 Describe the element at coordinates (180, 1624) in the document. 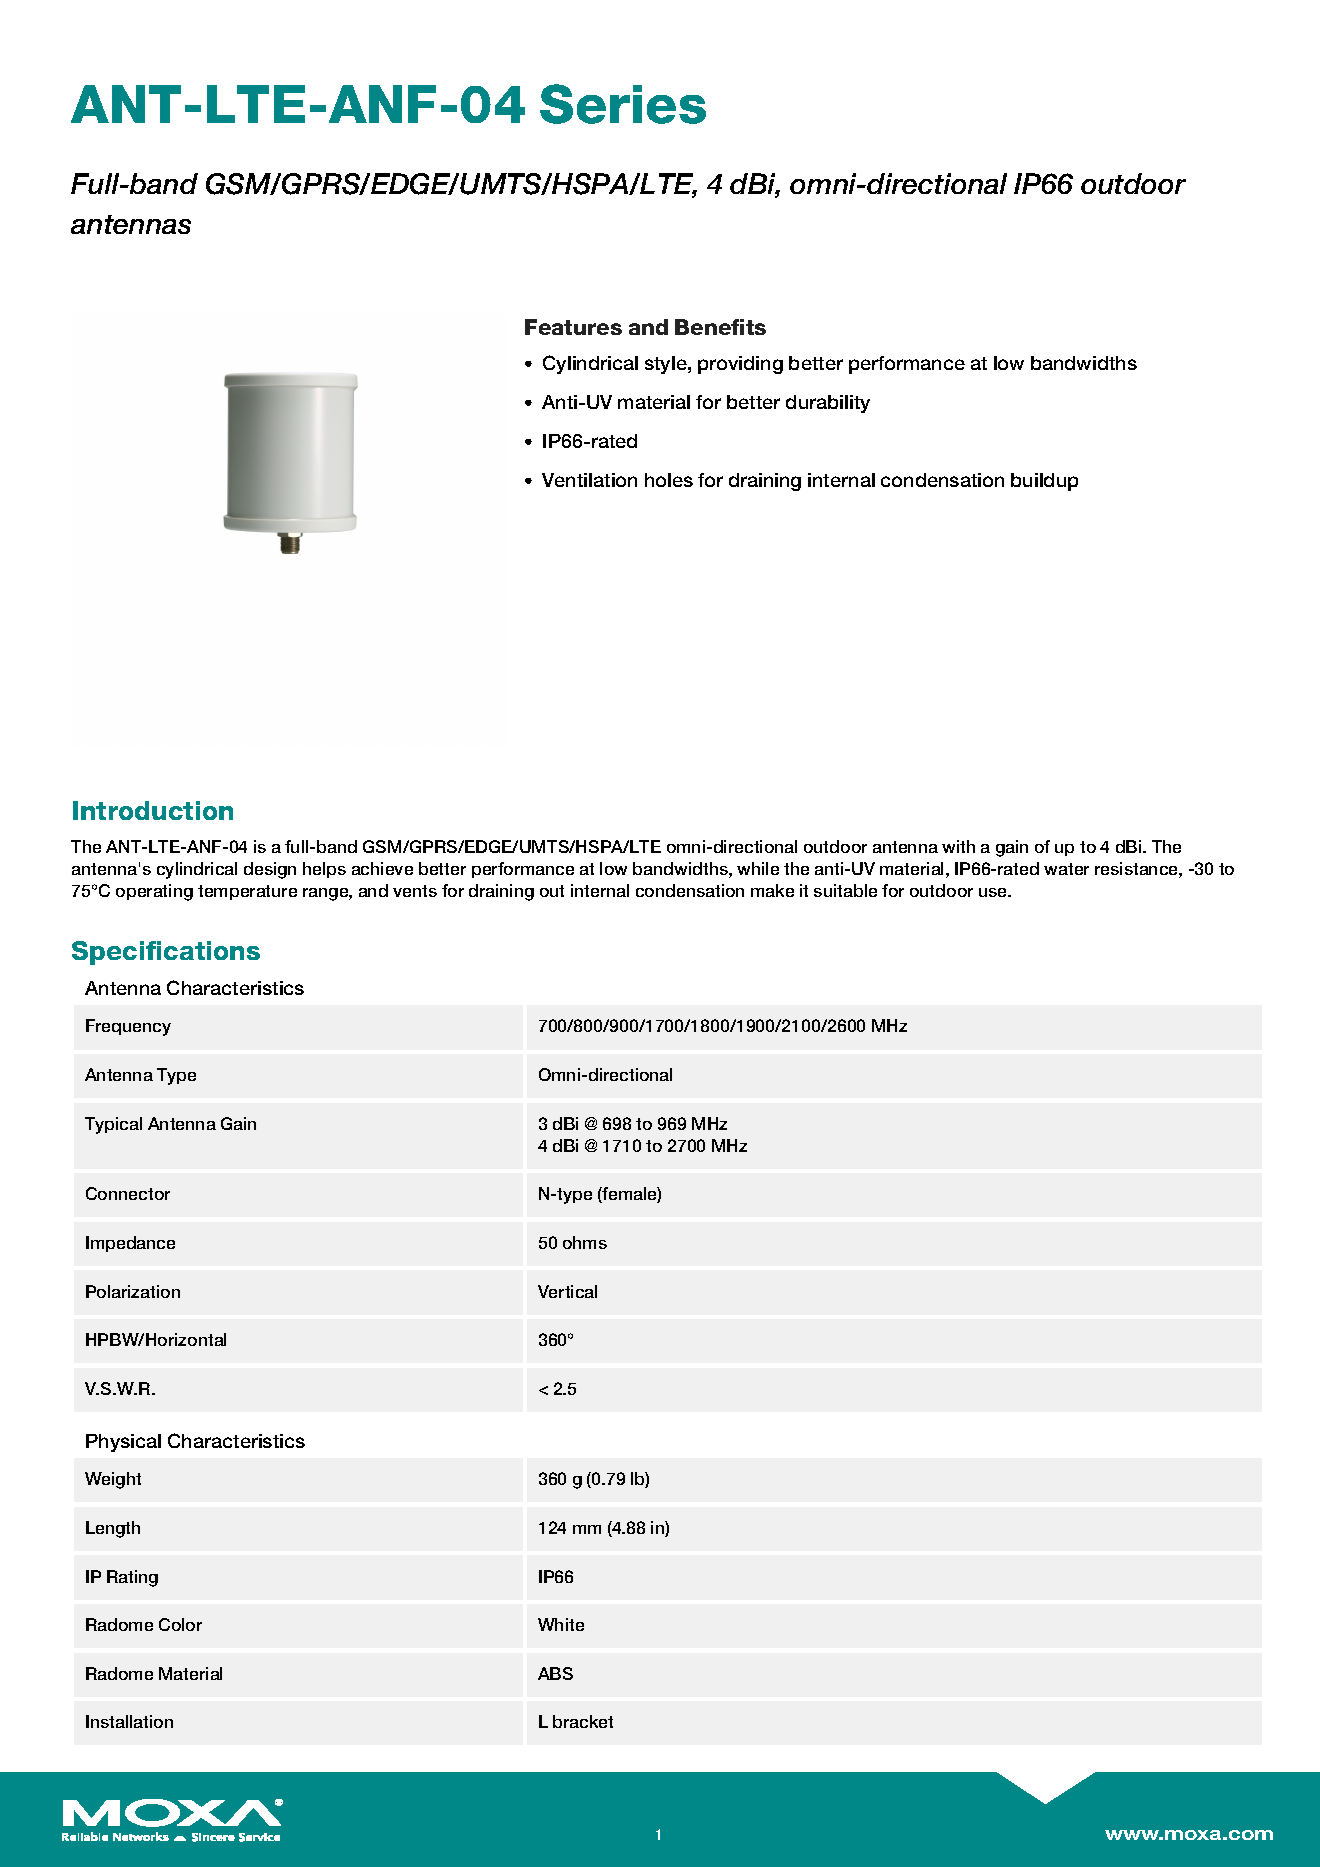

I see `Color` at that location.
